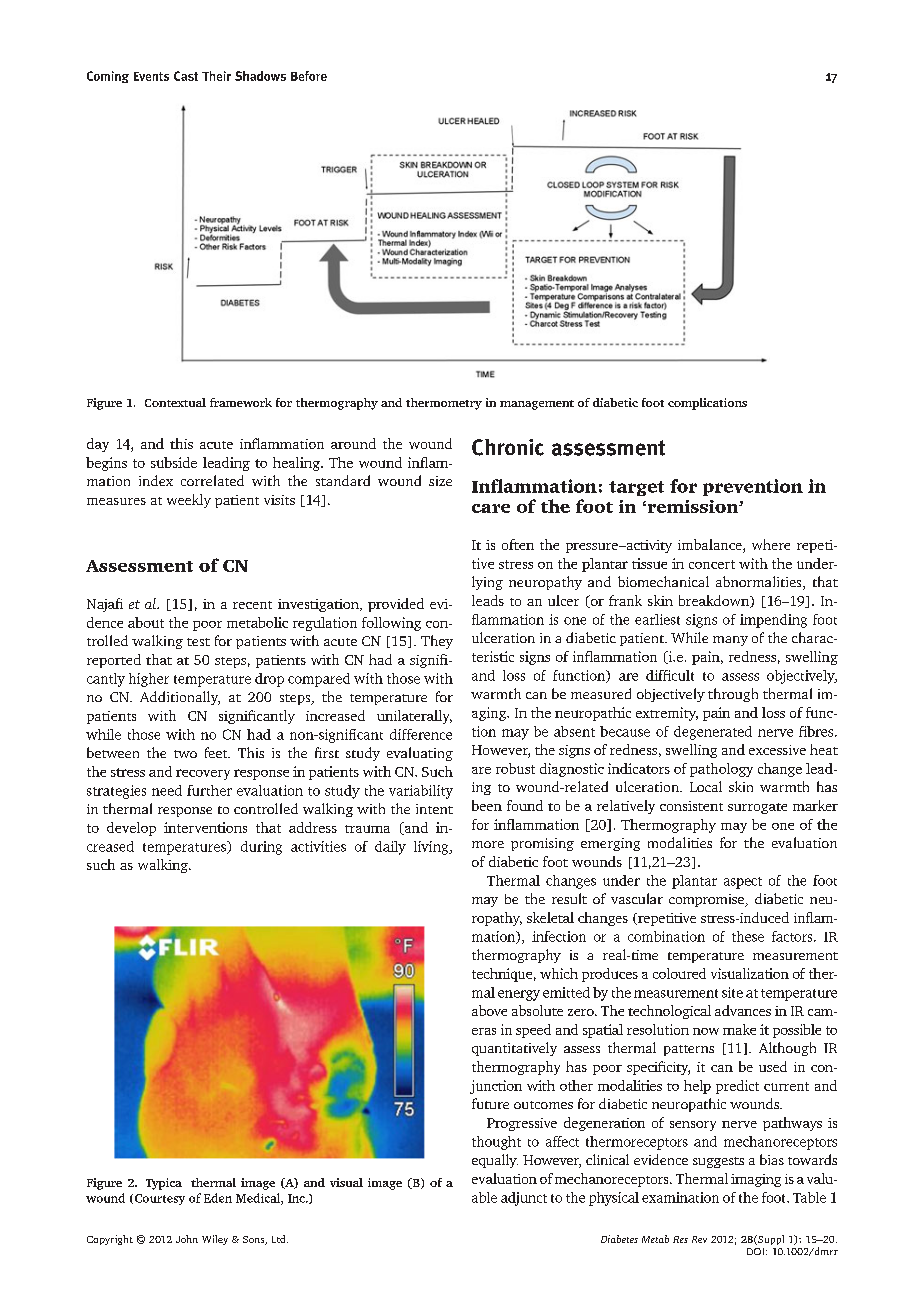  I want to click on Chronic, so click(508, 447).
